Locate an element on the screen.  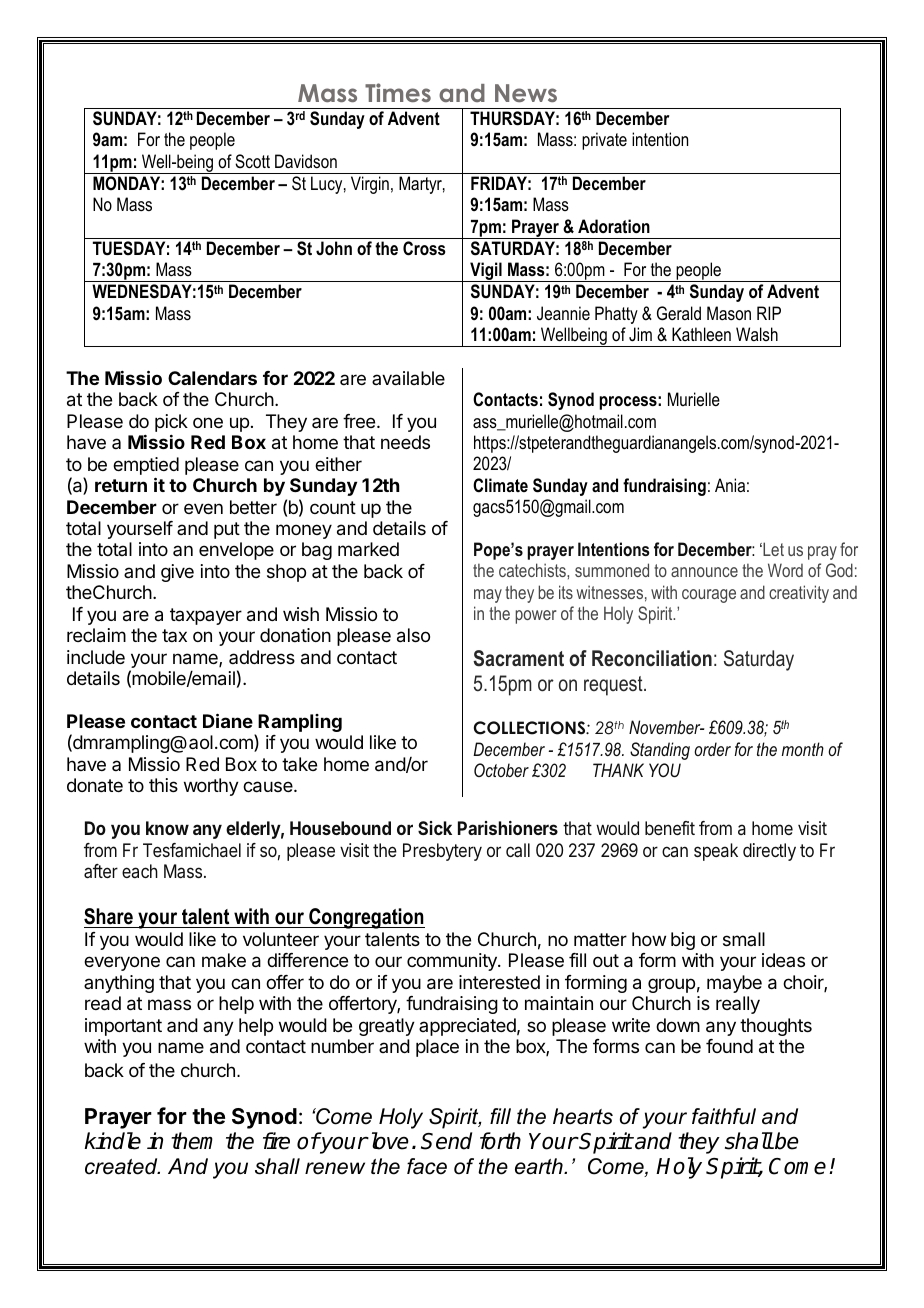
each is located at coordinates (140, 871).
